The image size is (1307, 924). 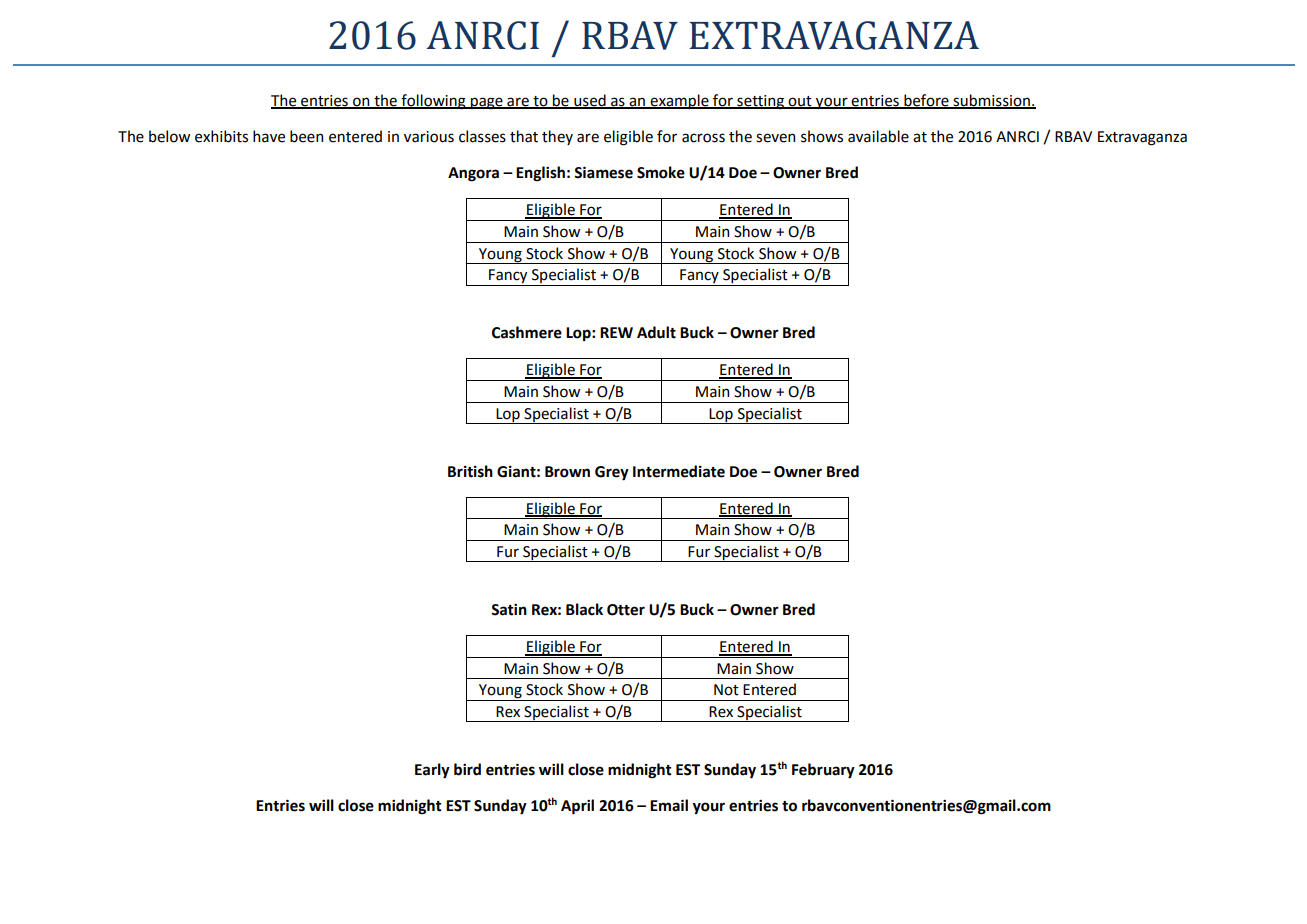 I want to click on available, so click(x=878, y=136).
